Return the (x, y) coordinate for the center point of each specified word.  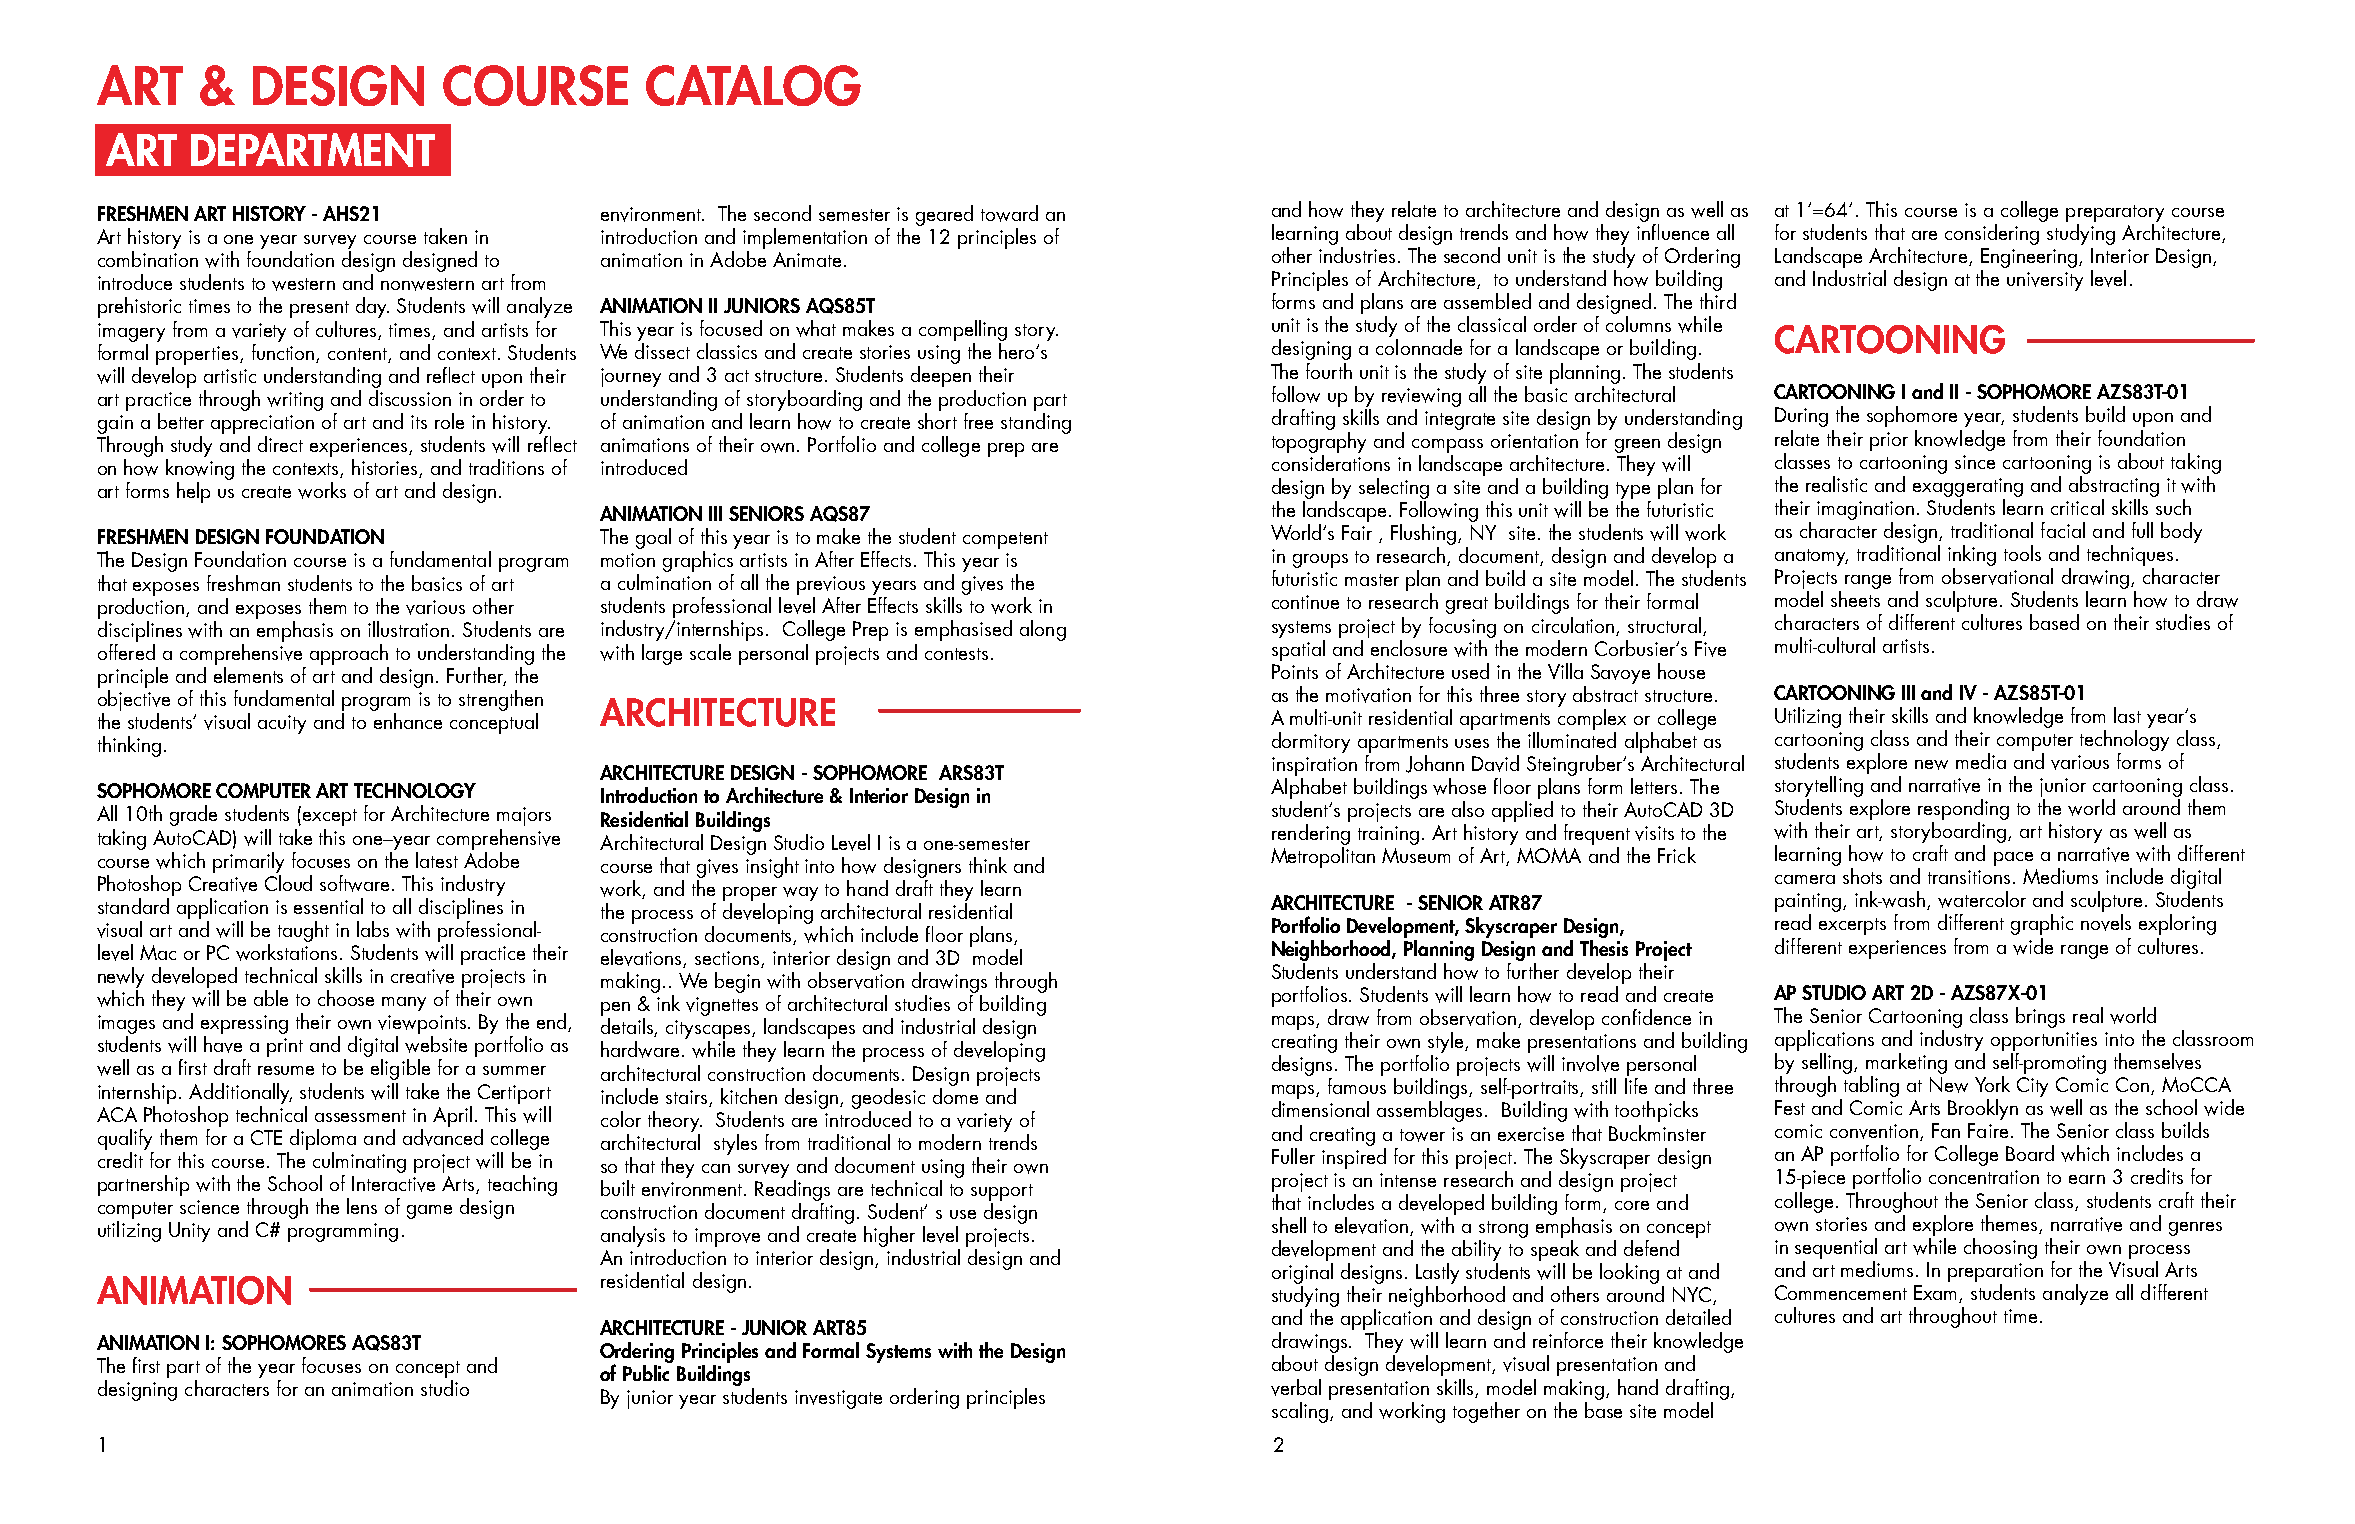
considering (1992, 234)
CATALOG (753, 85)
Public (647, 1371)
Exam (1937, 1294)
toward (1009, 213)
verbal (1296, 1387)
